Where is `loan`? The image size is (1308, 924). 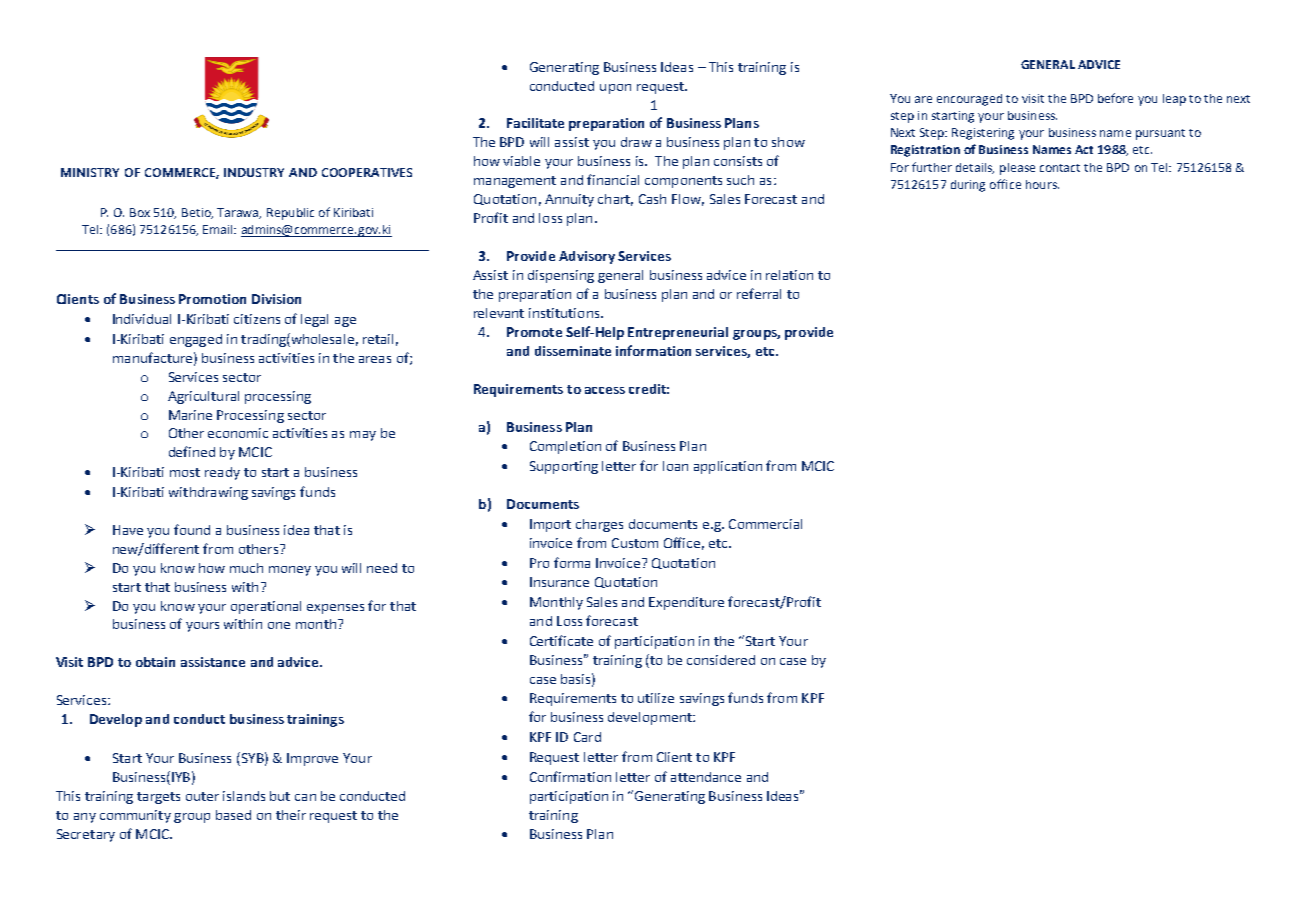
loan is located at coordinates (675, 466).
